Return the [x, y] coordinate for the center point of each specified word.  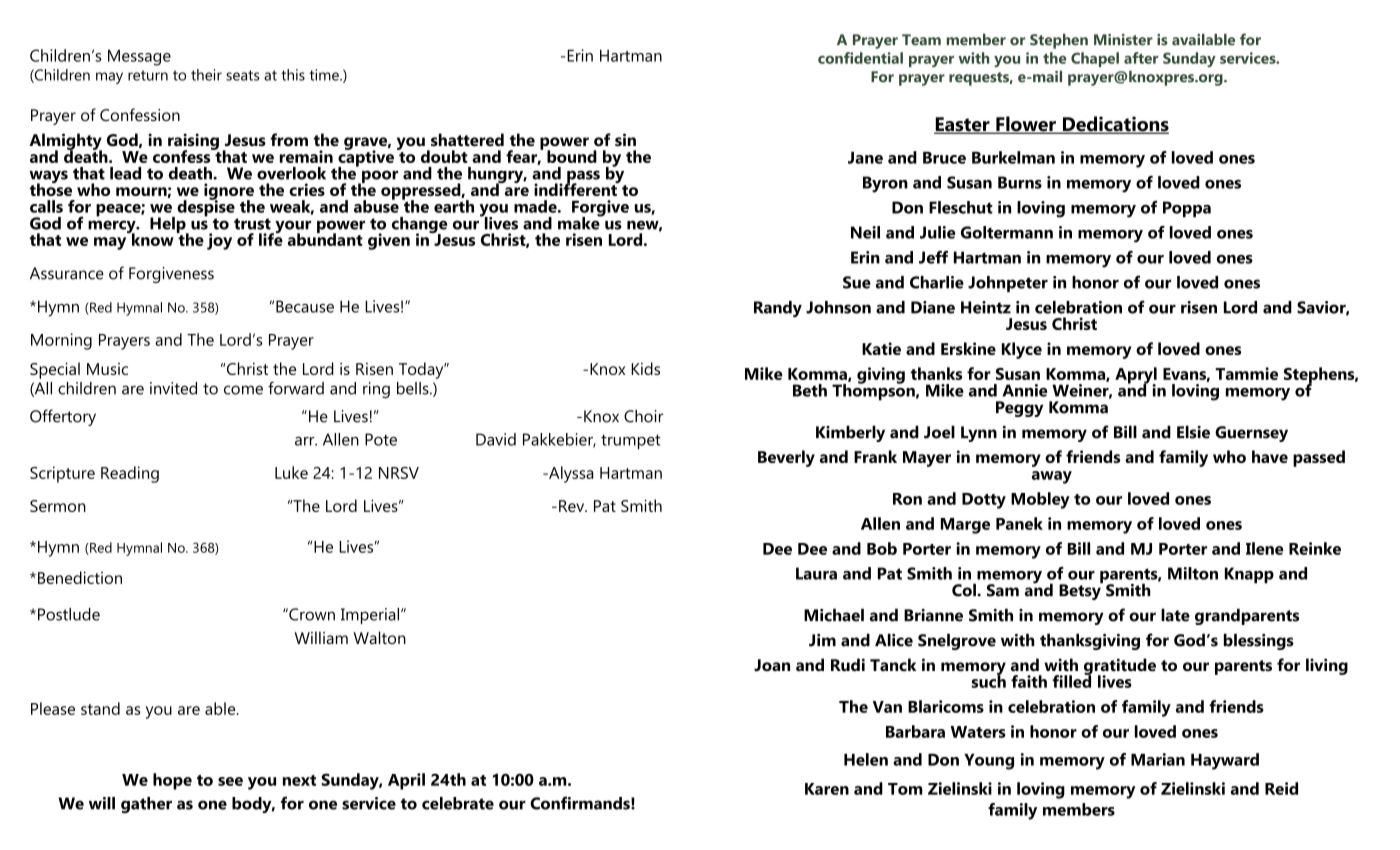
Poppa [1187, 209]
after [1141, 58]
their [206, 75]
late [1175, 615]
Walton [379, 637]
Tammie [1246, 373]
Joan [772, 665]
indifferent [576, 188]
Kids [645, 368]
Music [107, 369]
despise [206, 208]
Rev [573, 506]
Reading [130, 474]
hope [172, 781]
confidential [860, 58]
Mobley [1040, 500]
